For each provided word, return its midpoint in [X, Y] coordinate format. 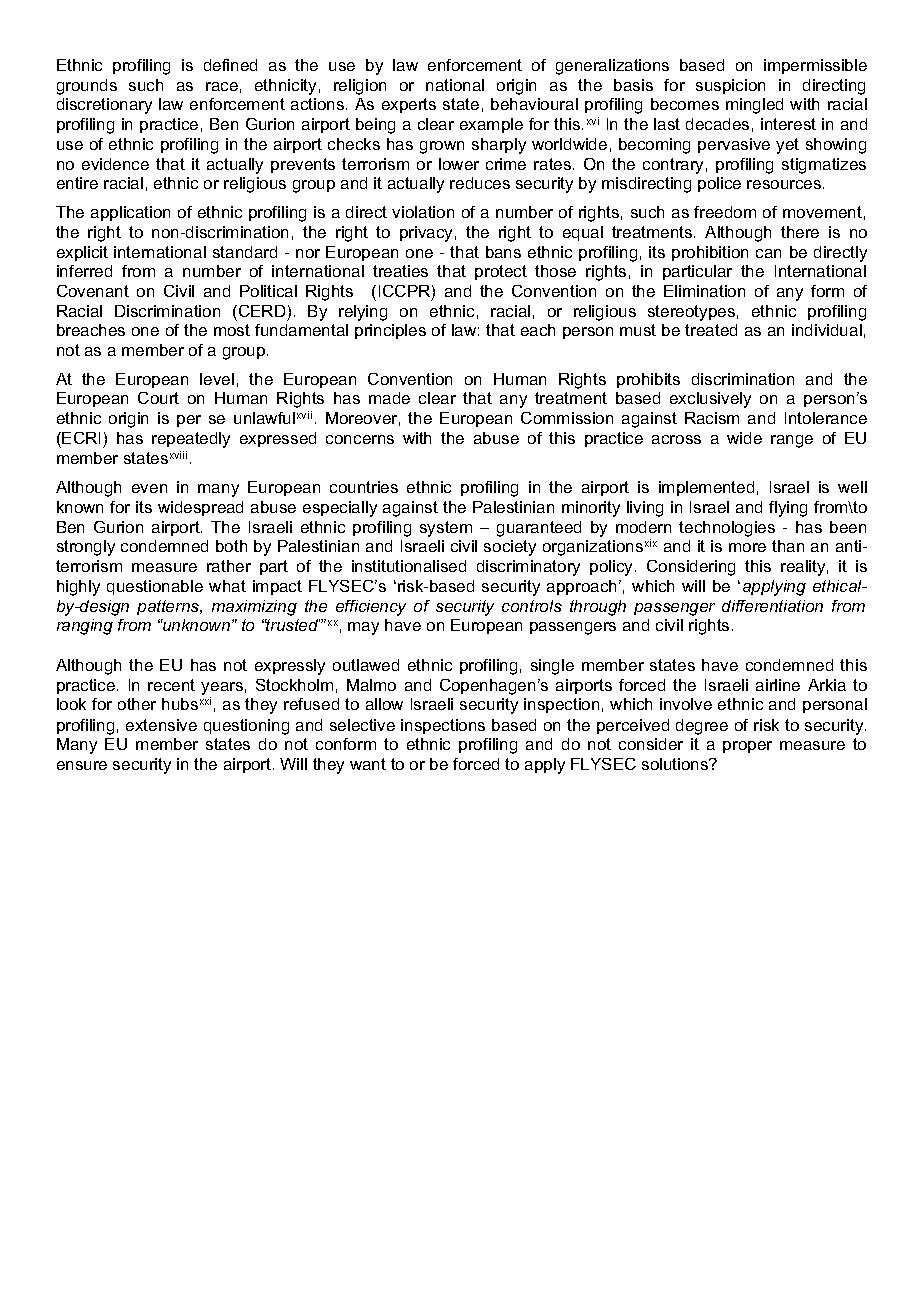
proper [747, 747]
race [222, 86]
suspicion [730, 86]
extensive [161, 725]
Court [158, 398]
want [368, 764]
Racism [712, 418]
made [389, 398]
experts [409, 105]
